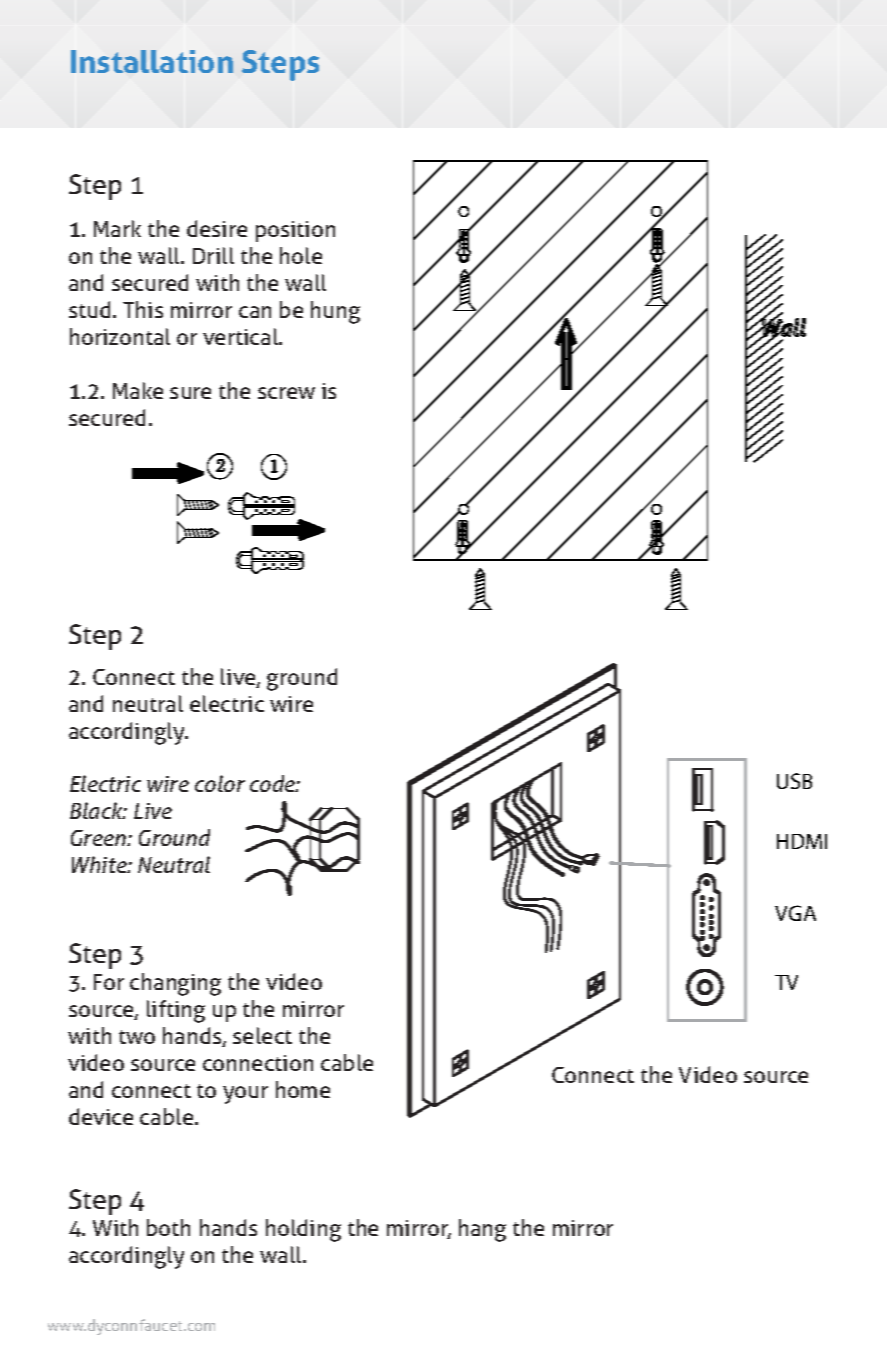 The height and width of the screenshot is (1372, 887). What do you see at coordinates (301, 255) in the screenshot?
I see `hole` at bounding box center [301, 255].
